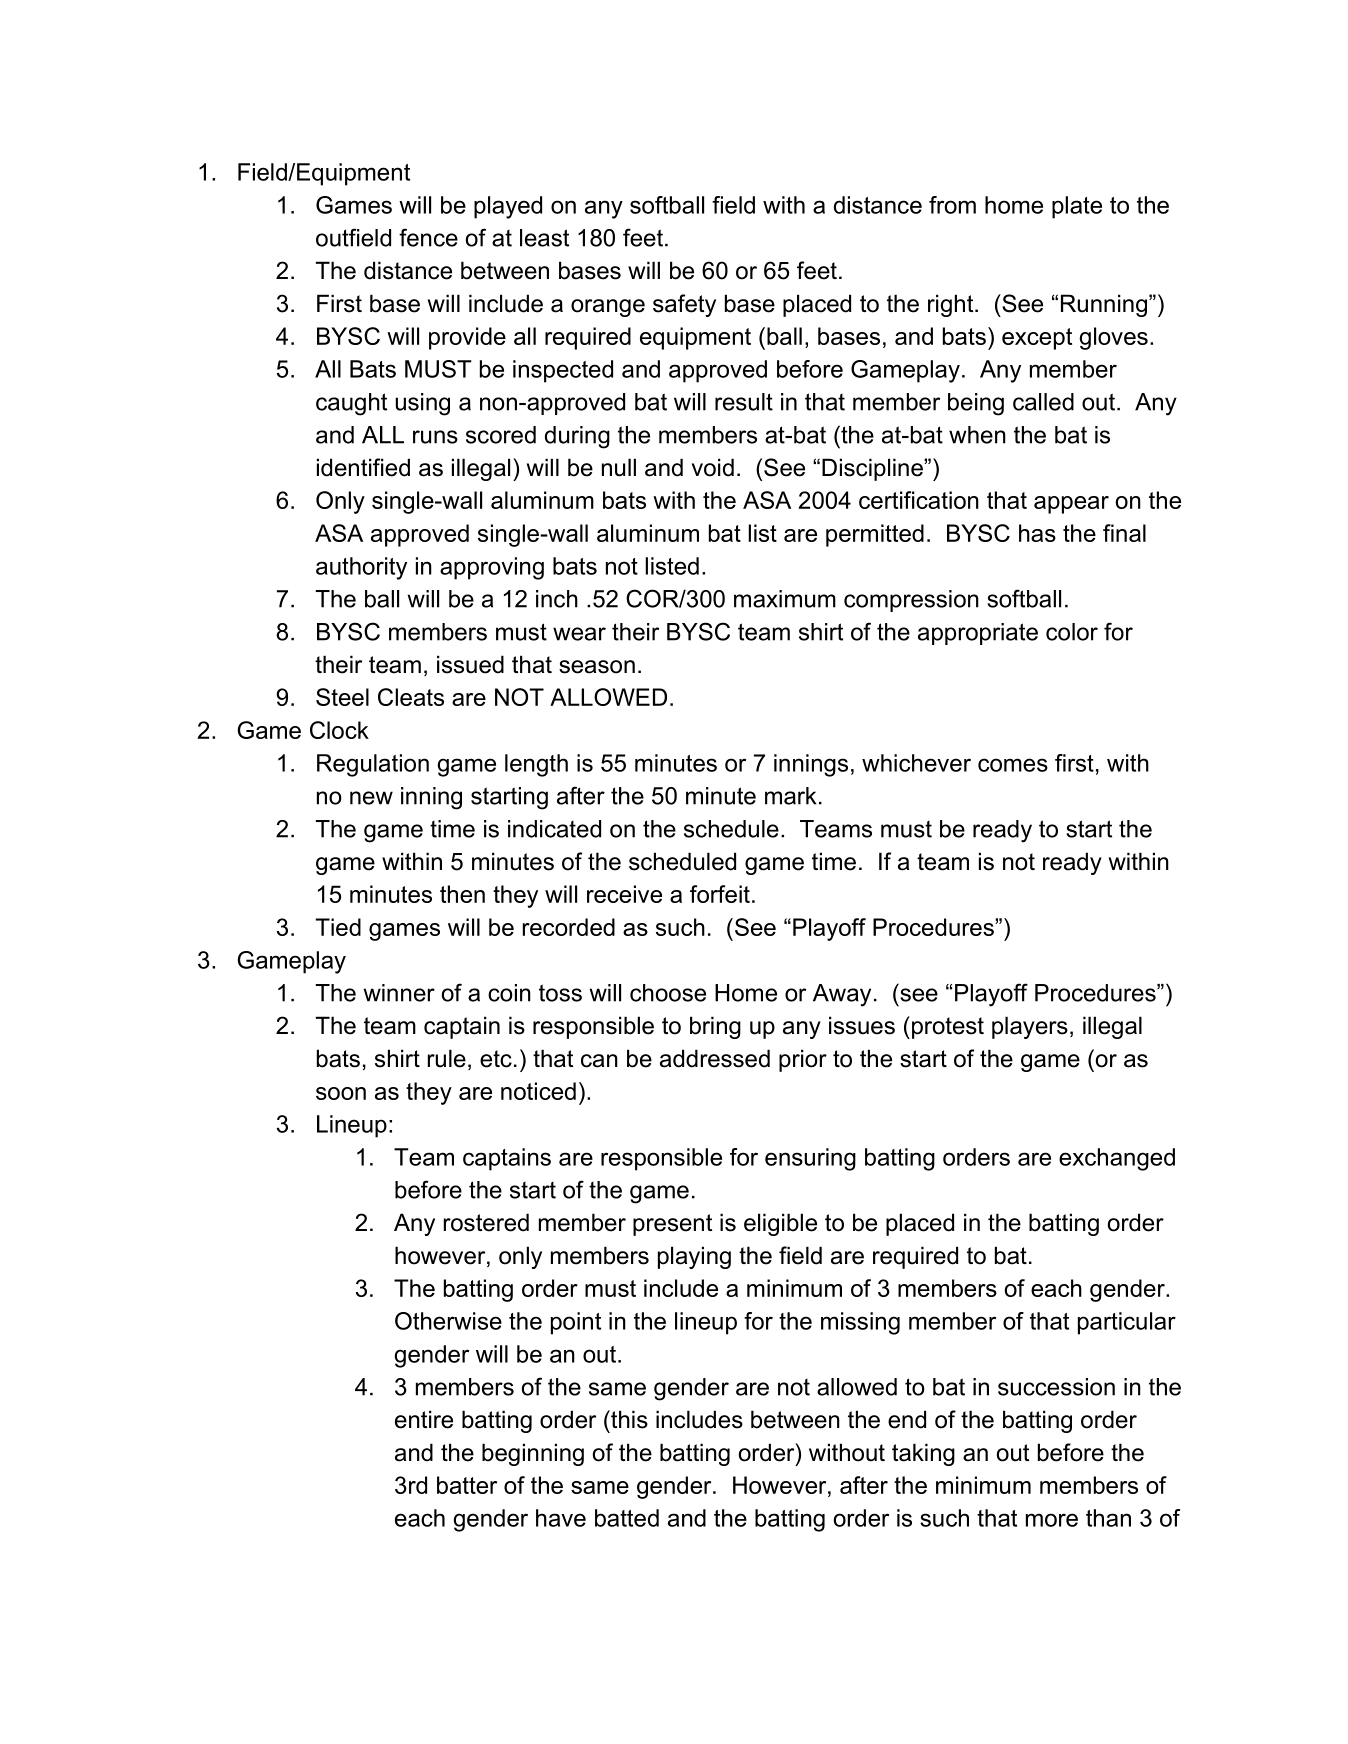 The height and width of the screenshot is (1744, 1348). Describe the element at coordinates (1052, 1520) in the screenshot. I see `more` at that location.
